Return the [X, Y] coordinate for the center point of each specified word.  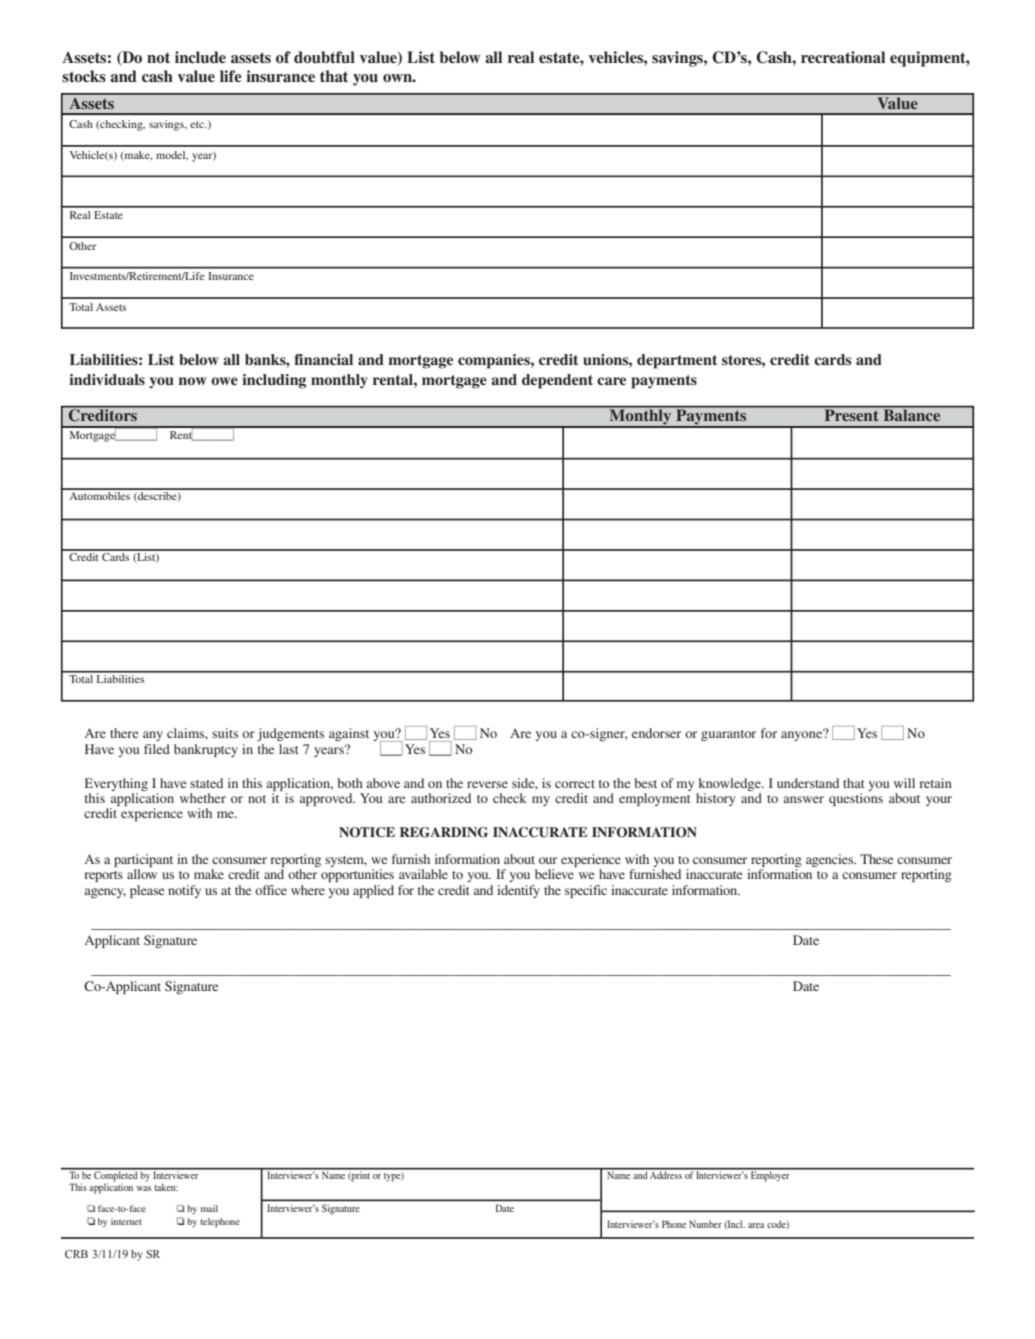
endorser [656, 733]
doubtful [324, 57]
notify [184, 891]
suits [225, 733]
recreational [843, 57]
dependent [557, 381]
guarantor [728, 735]
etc [198, 124]
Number [705, 1224]
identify [518, 891]
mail [209, 1208]
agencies [831, 860]
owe [224, 381]
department [677, 361]
